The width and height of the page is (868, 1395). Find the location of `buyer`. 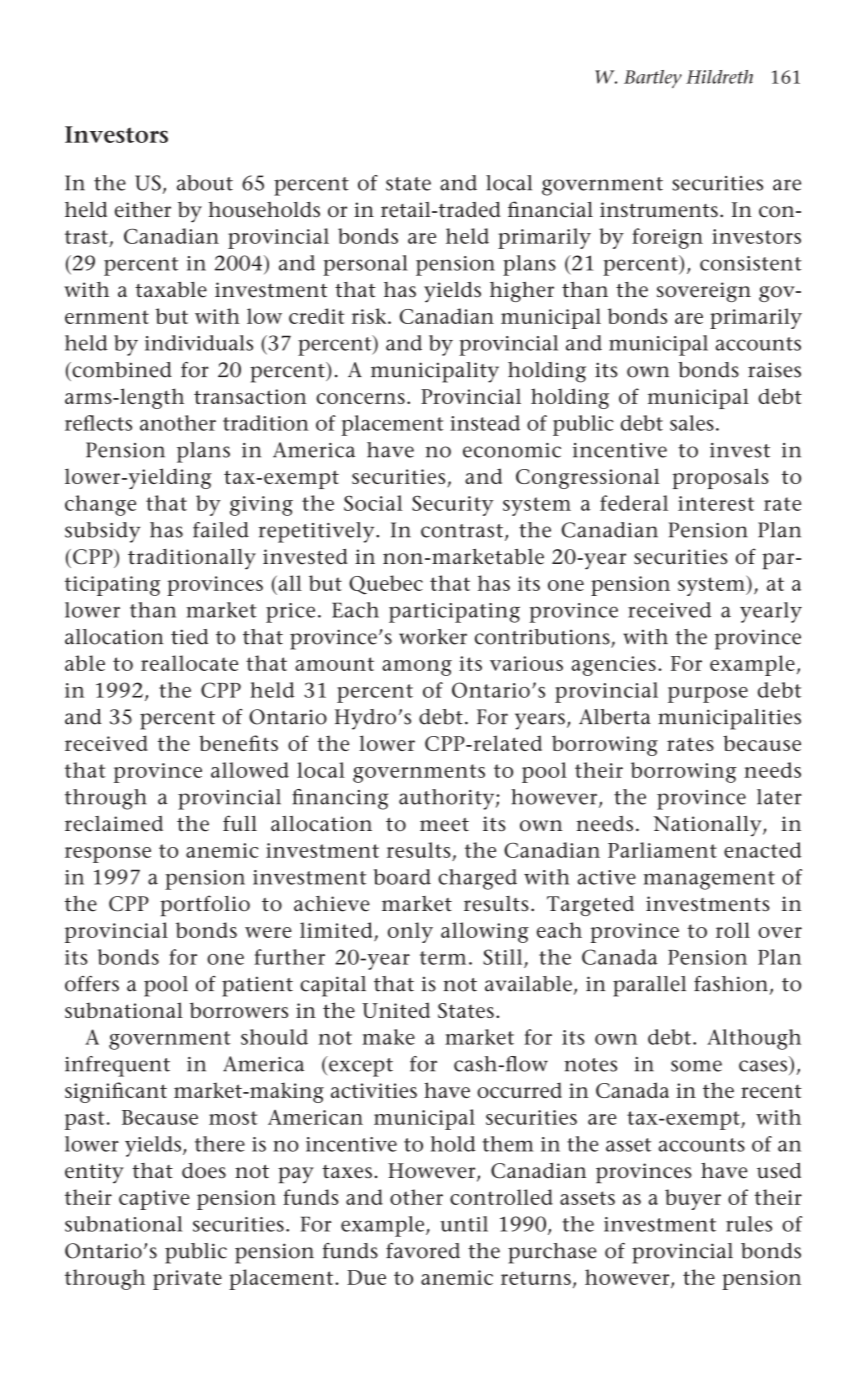

buyer is located at coordinates (693, 1199).
